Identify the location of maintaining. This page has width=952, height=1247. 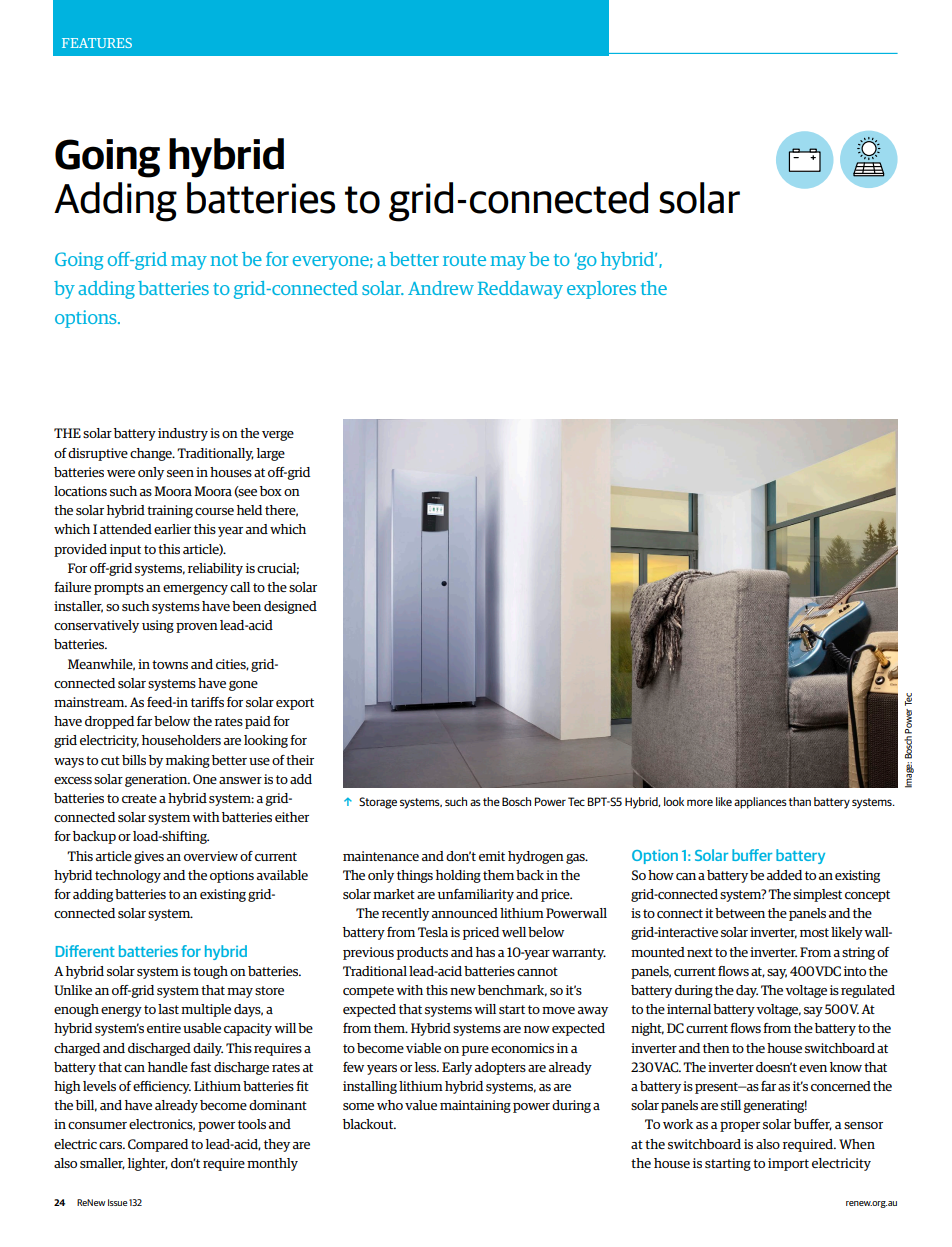
(475, 1106).
